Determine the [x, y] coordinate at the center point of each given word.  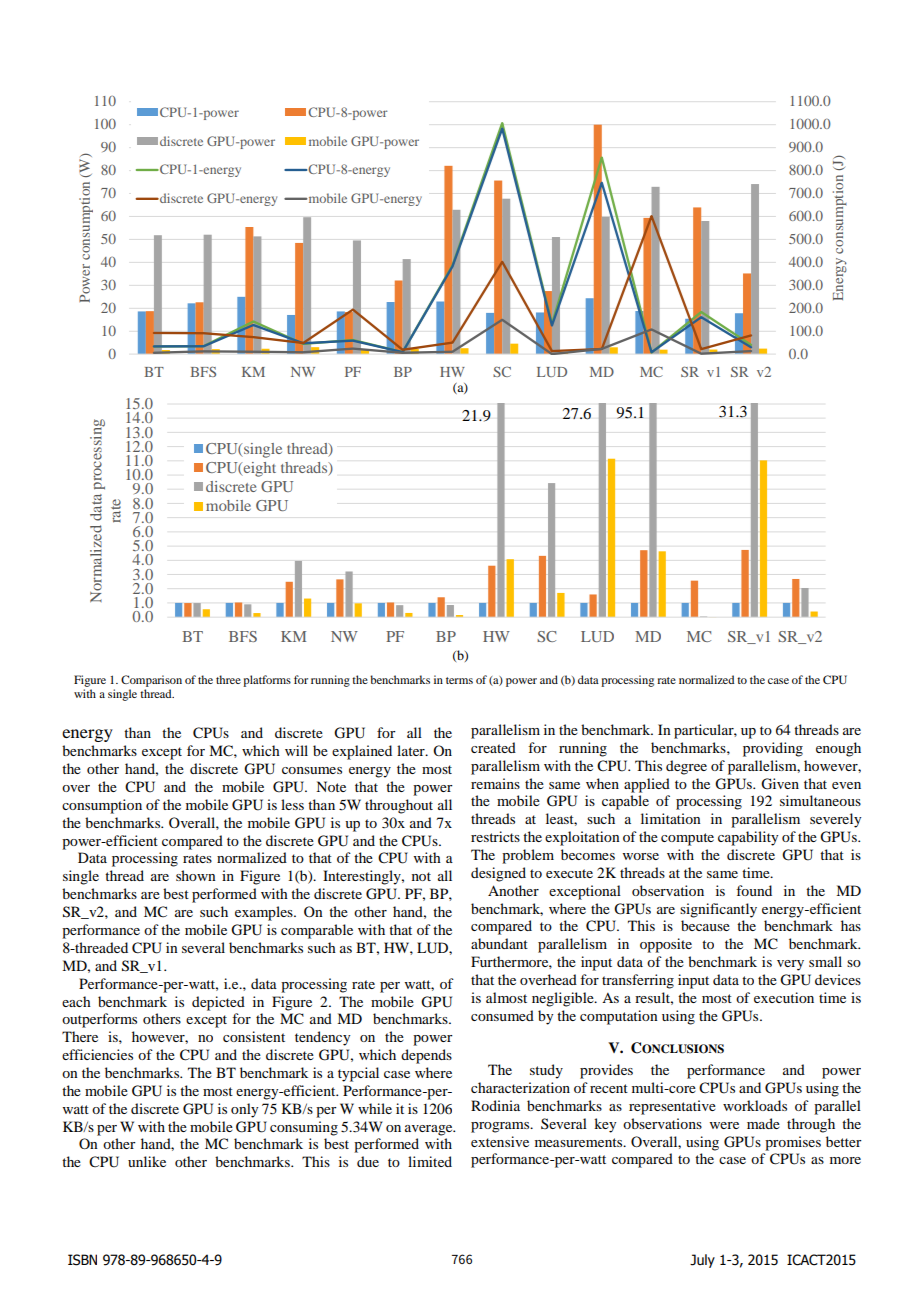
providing [773, 749]
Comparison [151, 681]
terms [459, 680]
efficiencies [97, 1054]
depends [426, 1056]
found [754, 890]
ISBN [82, 1260]
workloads [755, 1105]
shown [196, 875]
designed [498, 874]
